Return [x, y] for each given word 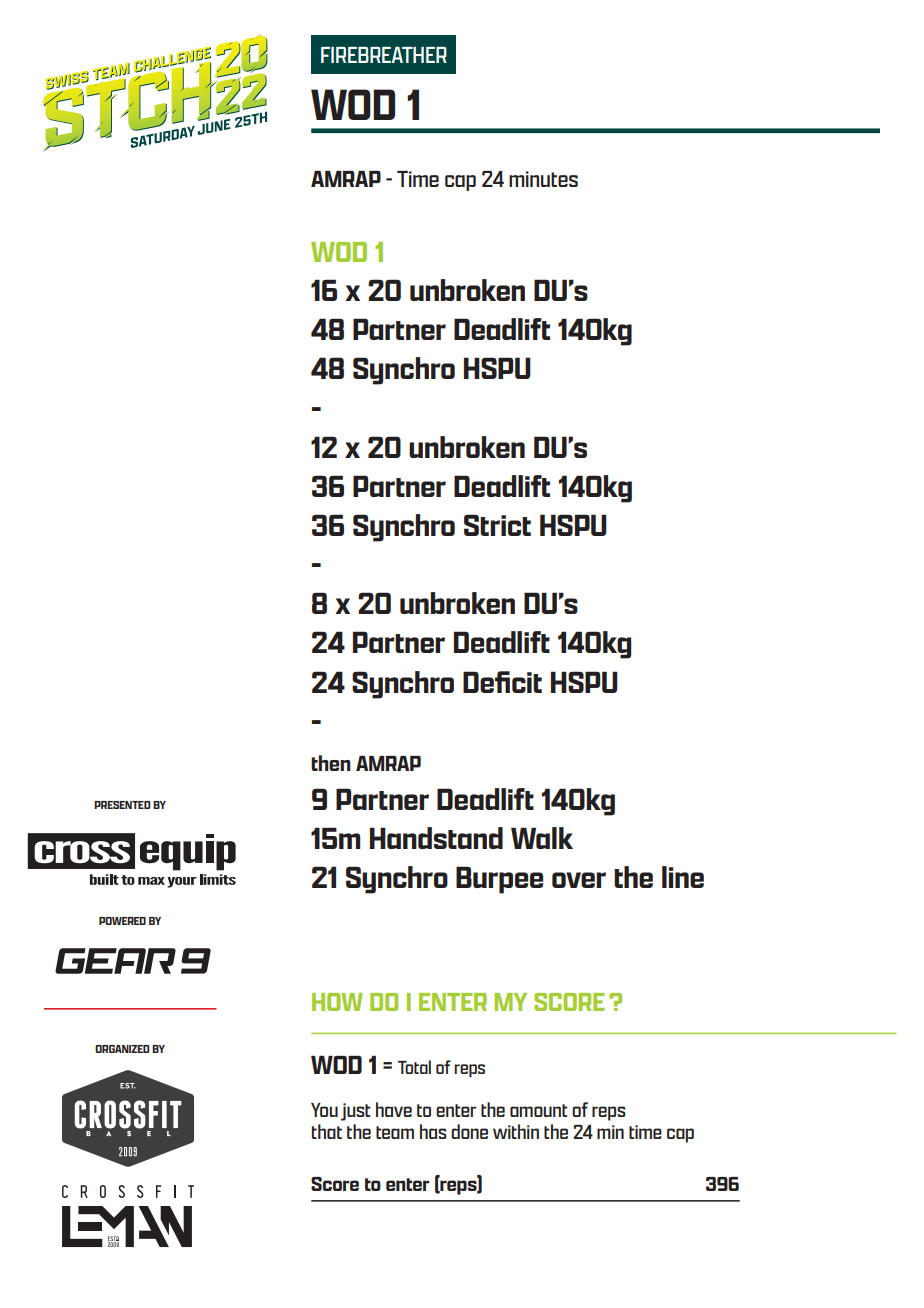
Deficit [502, 682]
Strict [497, 525]
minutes [543, 179]
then [331, 763]
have [394, 1109]
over [579, 880]
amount [539, 1110]
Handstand [436, 838]
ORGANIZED [122, 1049]
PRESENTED [122, 805]
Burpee [499, 880]
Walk [542, 838]
